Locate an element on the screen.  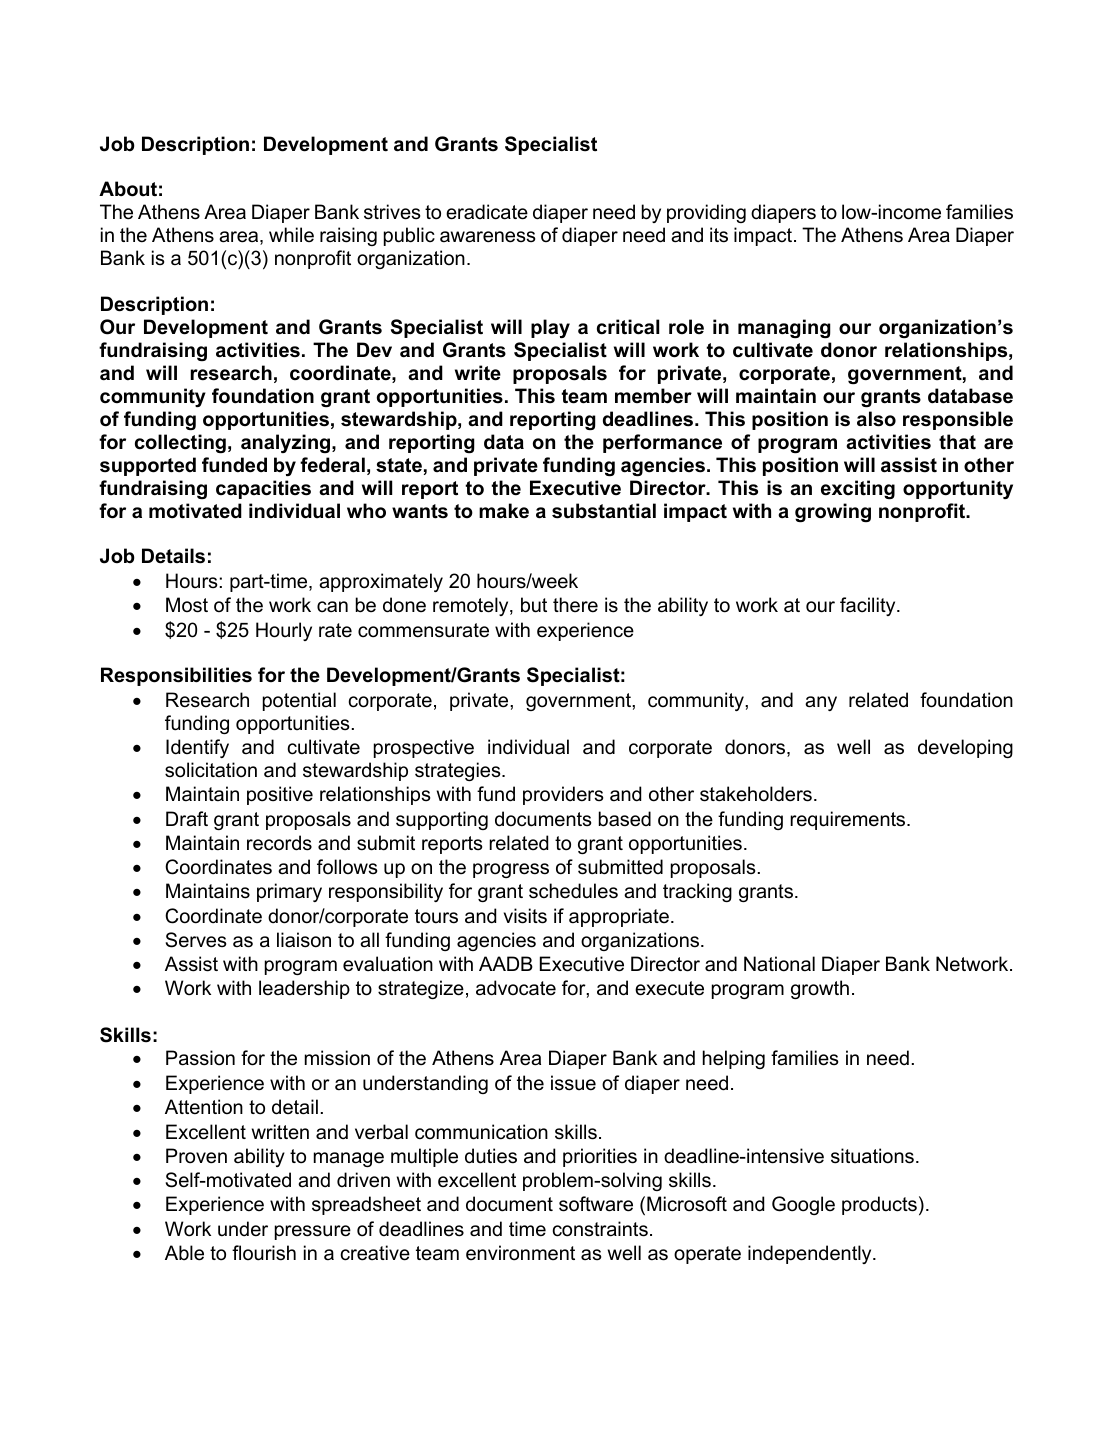
Identify is located at coordinates (197, 748).
